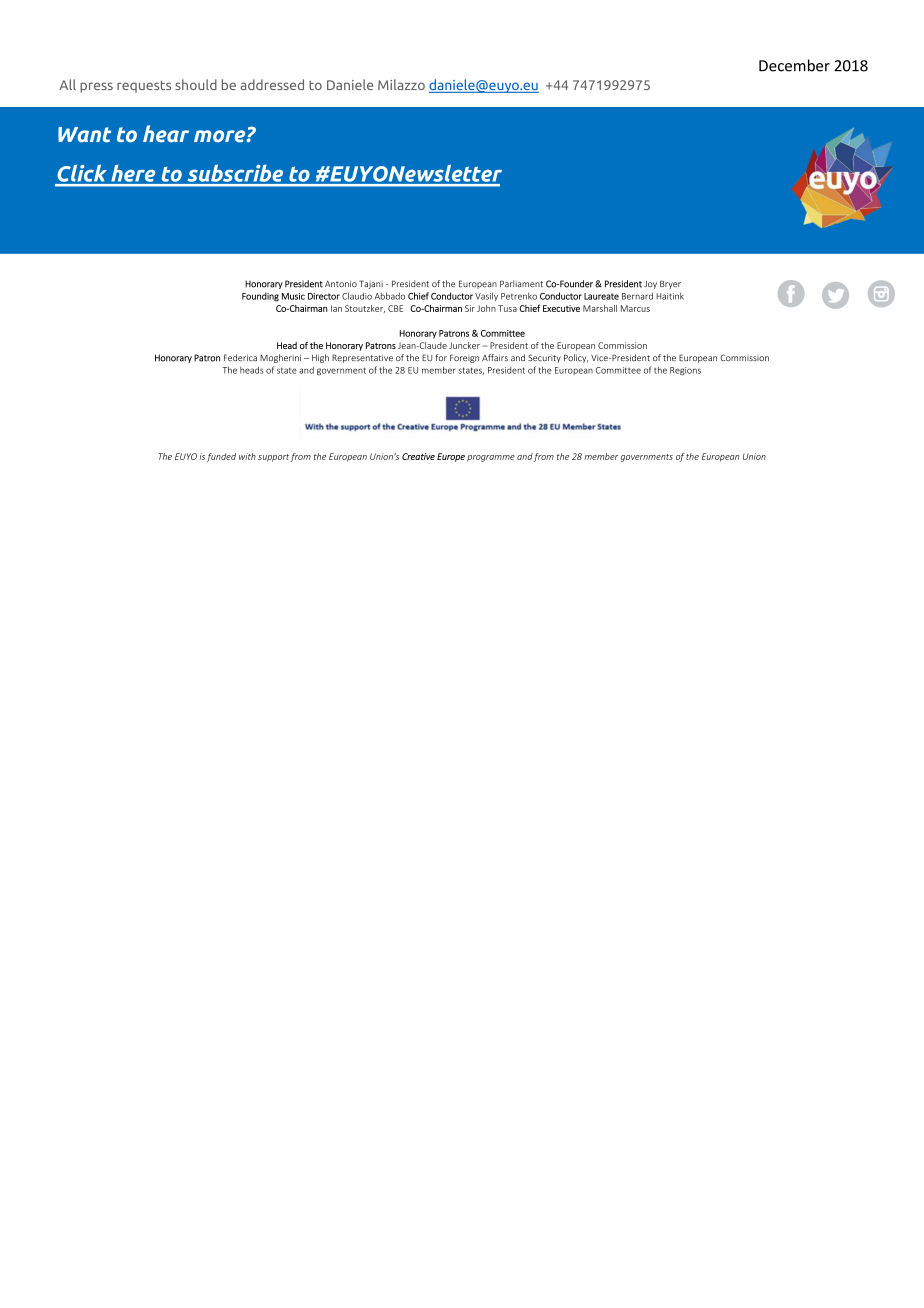 Image resolution: width=924 pixels, height=1308 pixels. Describe the element at coordinates (196, 84) in the page. I see `should` at that location.
